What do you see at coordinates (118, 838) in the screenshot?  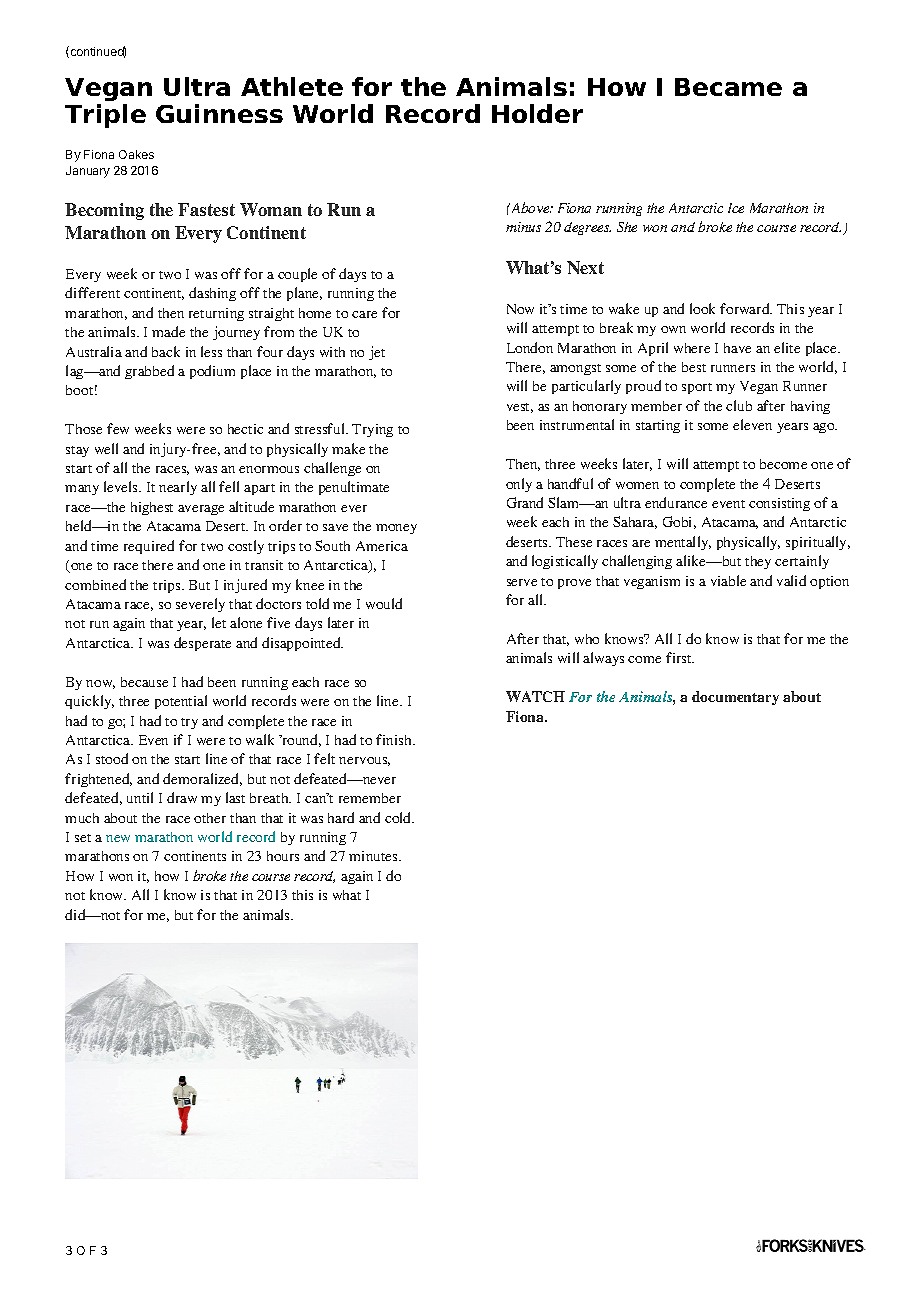 I see `new` at bounding box center [118, 838].
